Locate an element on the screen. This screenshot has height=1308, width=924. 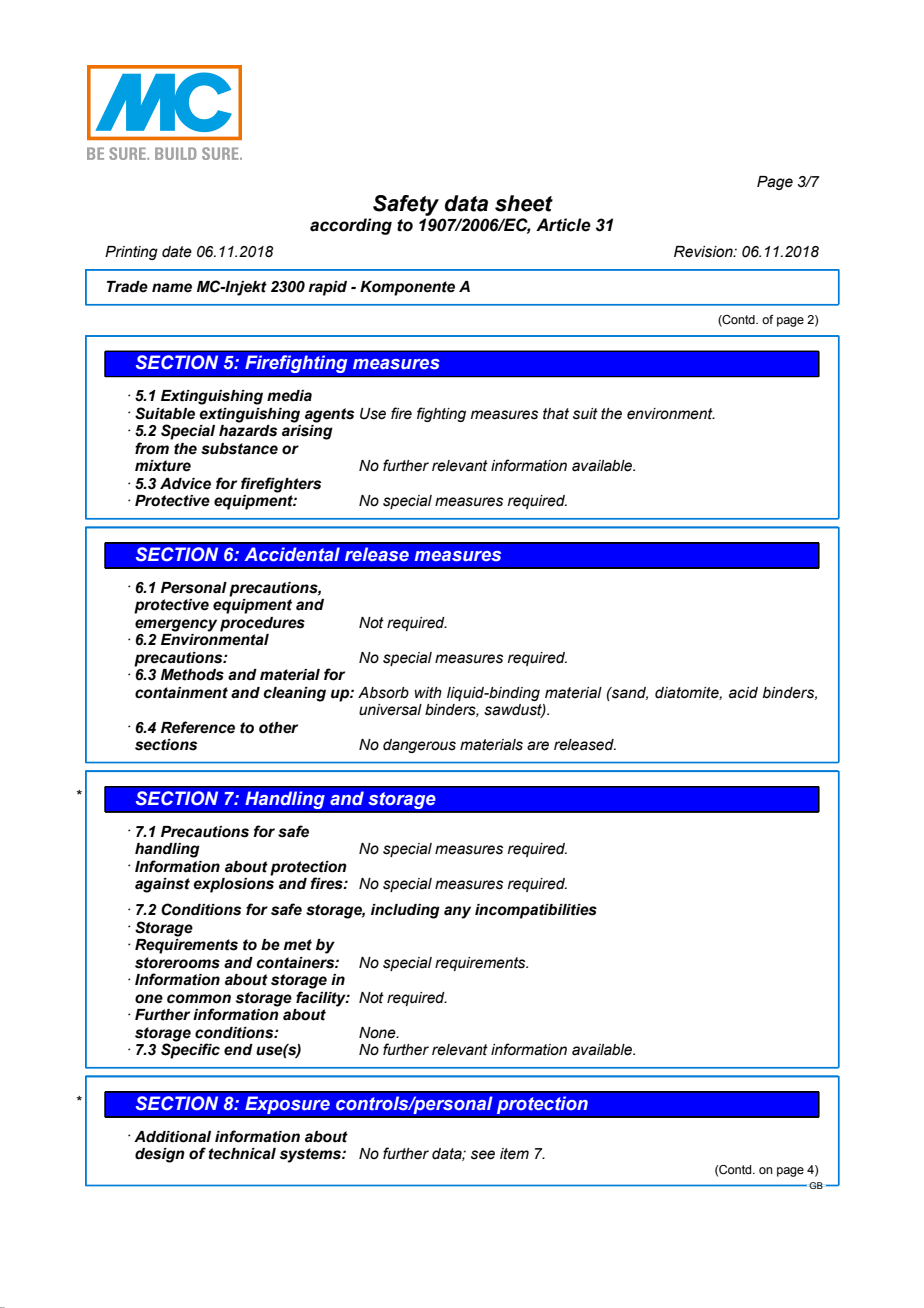
according is located at coordinates (351, 226).
